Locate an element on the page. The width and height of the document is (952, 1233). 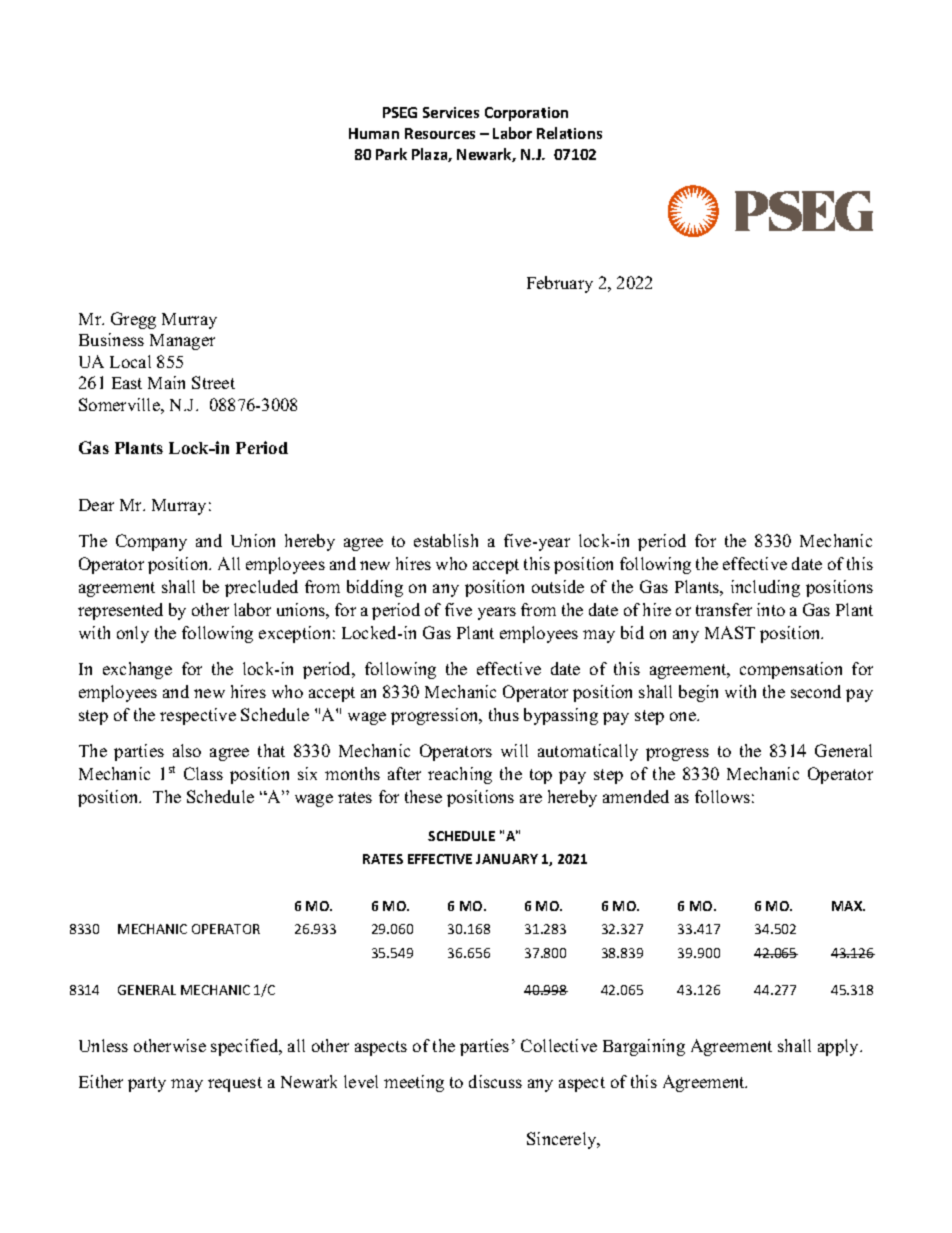
Human is located at coordinates (374, 133).
